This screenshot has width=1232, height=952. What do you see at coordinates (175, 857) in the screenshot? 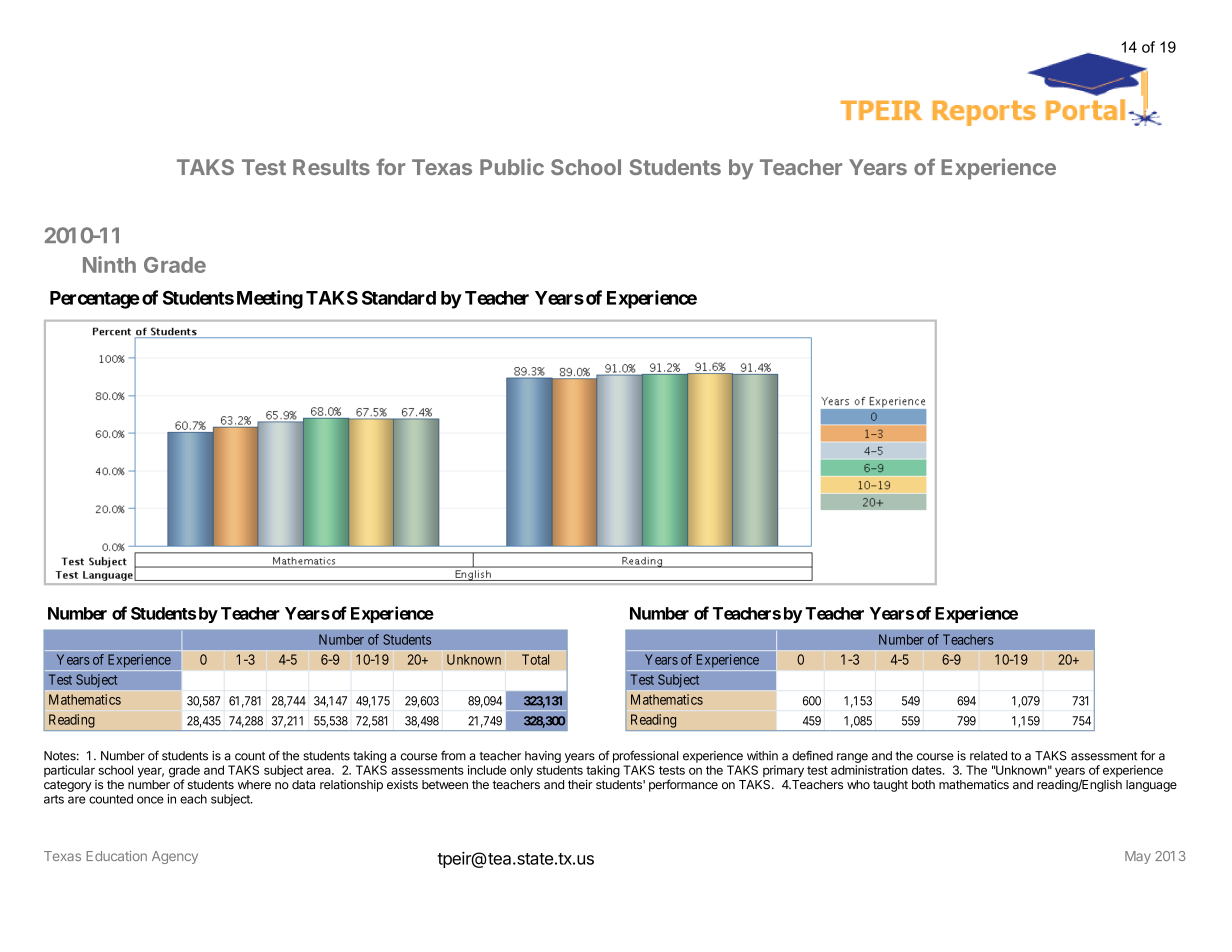
I see `Agency` at bounding box center [175, 857].
